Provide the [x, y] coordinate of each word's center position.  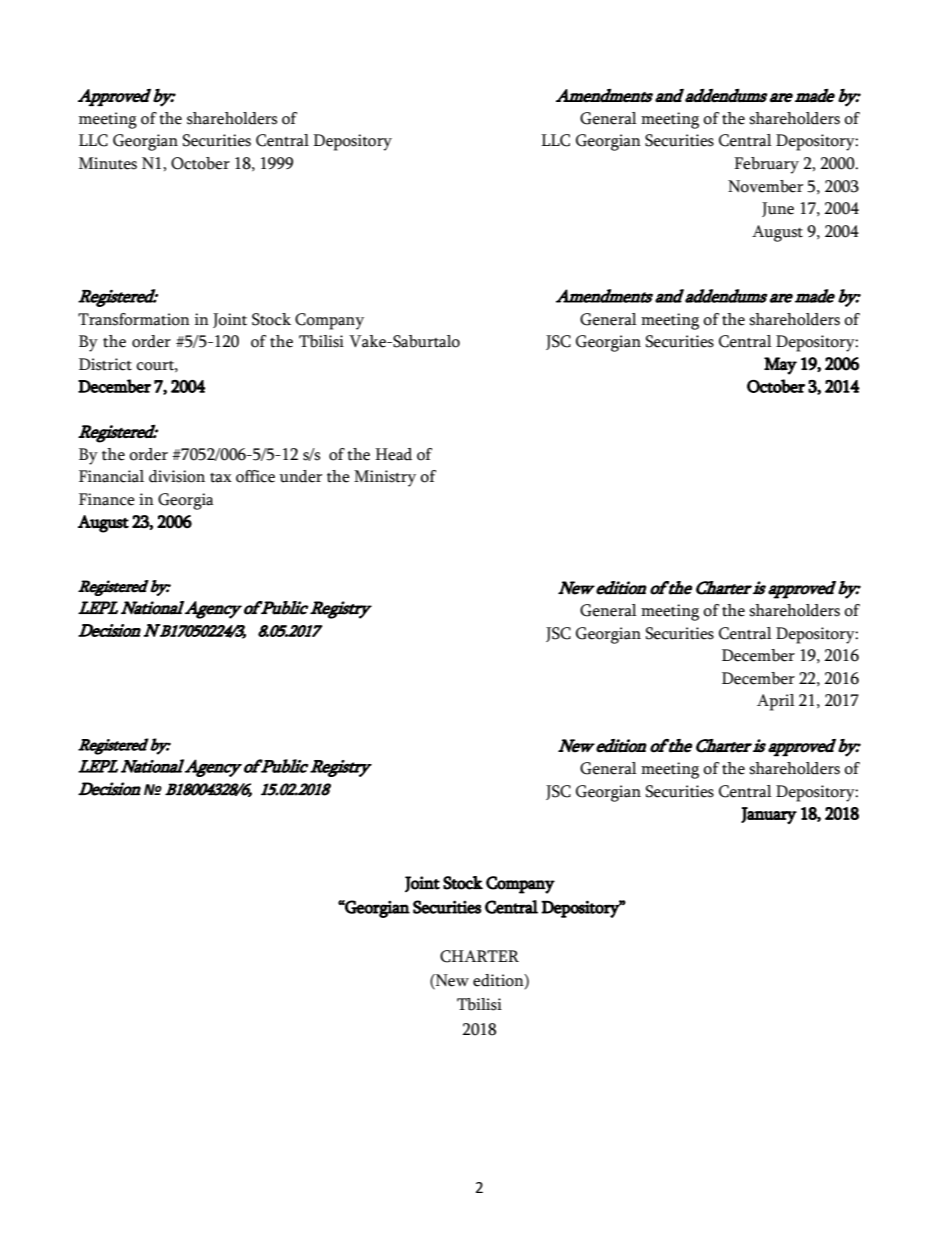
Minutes [108, 163]
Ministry [385, 478]
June [778, 209]
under [300, 476]
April [776, 702]
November [765, 186]
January [769, 815]
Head [393, 454]
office [255, 476]
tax [221, 478]
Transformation [134, 319]
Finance [107, 499]
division [177, 476]
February [766, 165]
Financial [111, 476]
